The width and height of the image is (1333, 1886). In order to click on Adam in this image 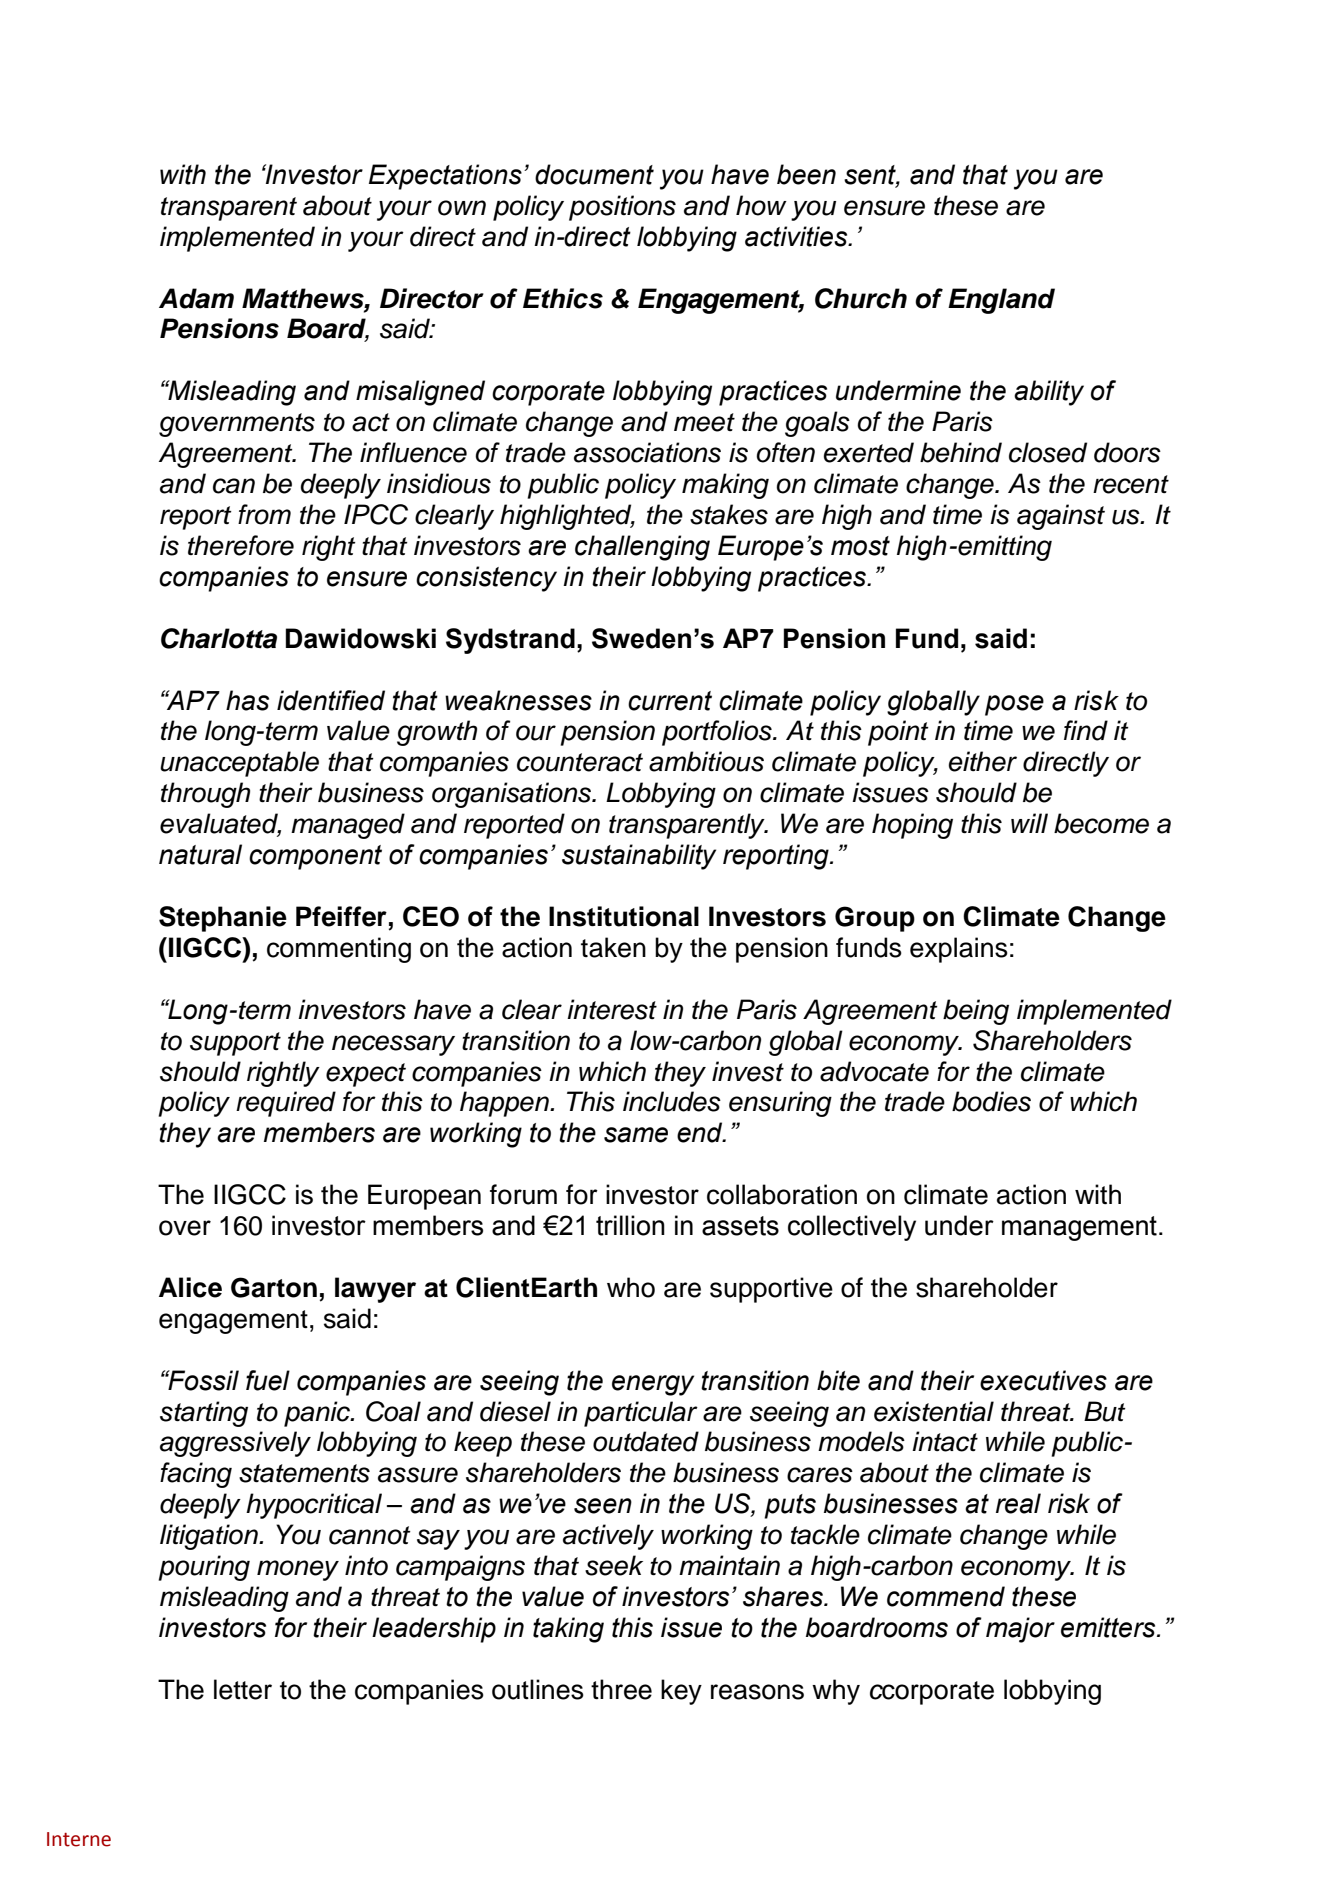, I will do `click(196, 298)`.
